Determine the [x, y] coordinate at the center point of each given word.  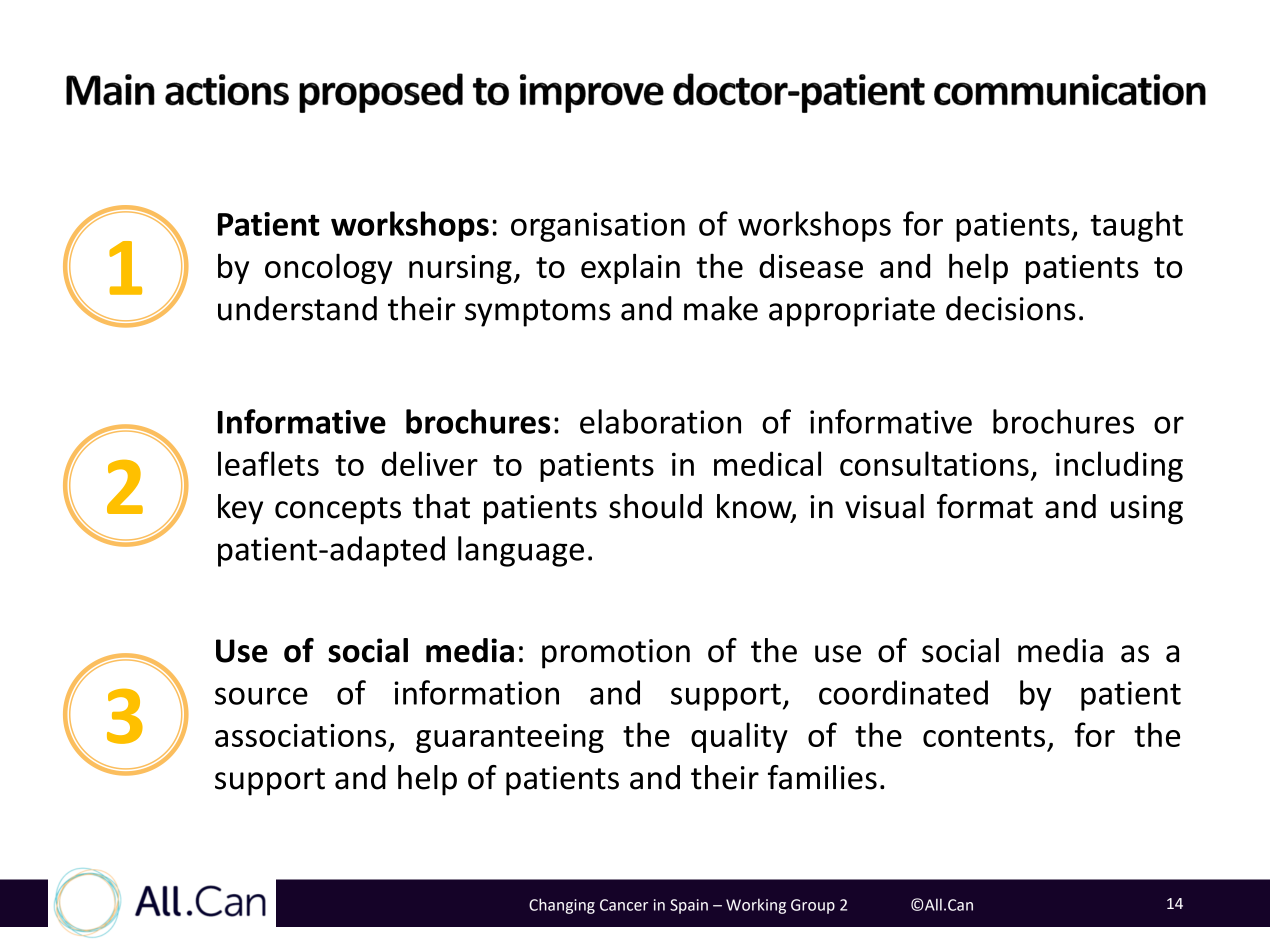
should [655, 506]
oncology [328, 268]
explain [630, 268]
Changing [562, 906]
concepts [338, 511]
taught [1136, 226]
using [1147, 510]
